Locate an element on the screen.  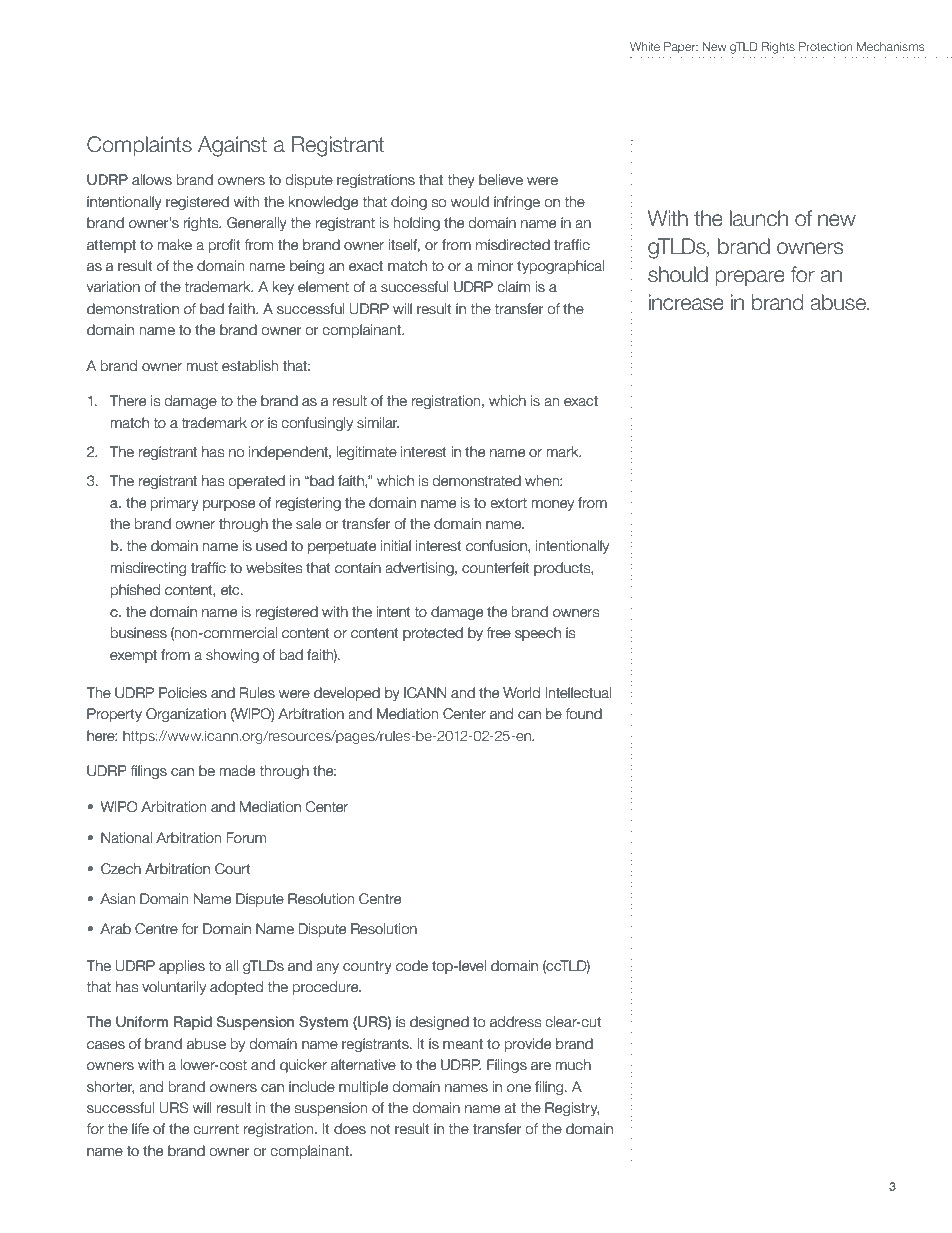
made is located at coordinates (237, 771).
